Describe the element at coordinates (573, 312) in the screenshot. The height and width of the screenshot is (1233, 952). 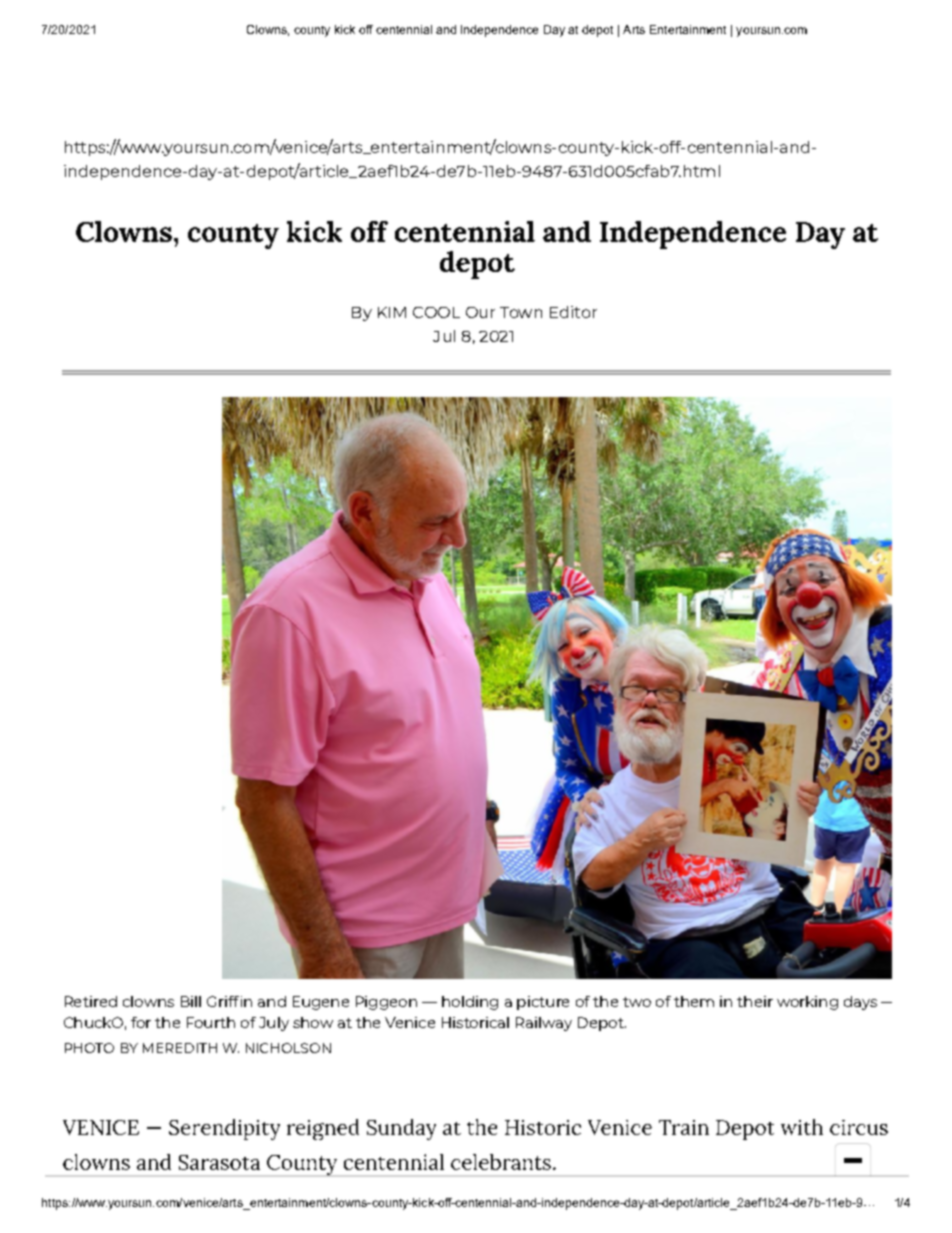
I see `Editor` at that location.
